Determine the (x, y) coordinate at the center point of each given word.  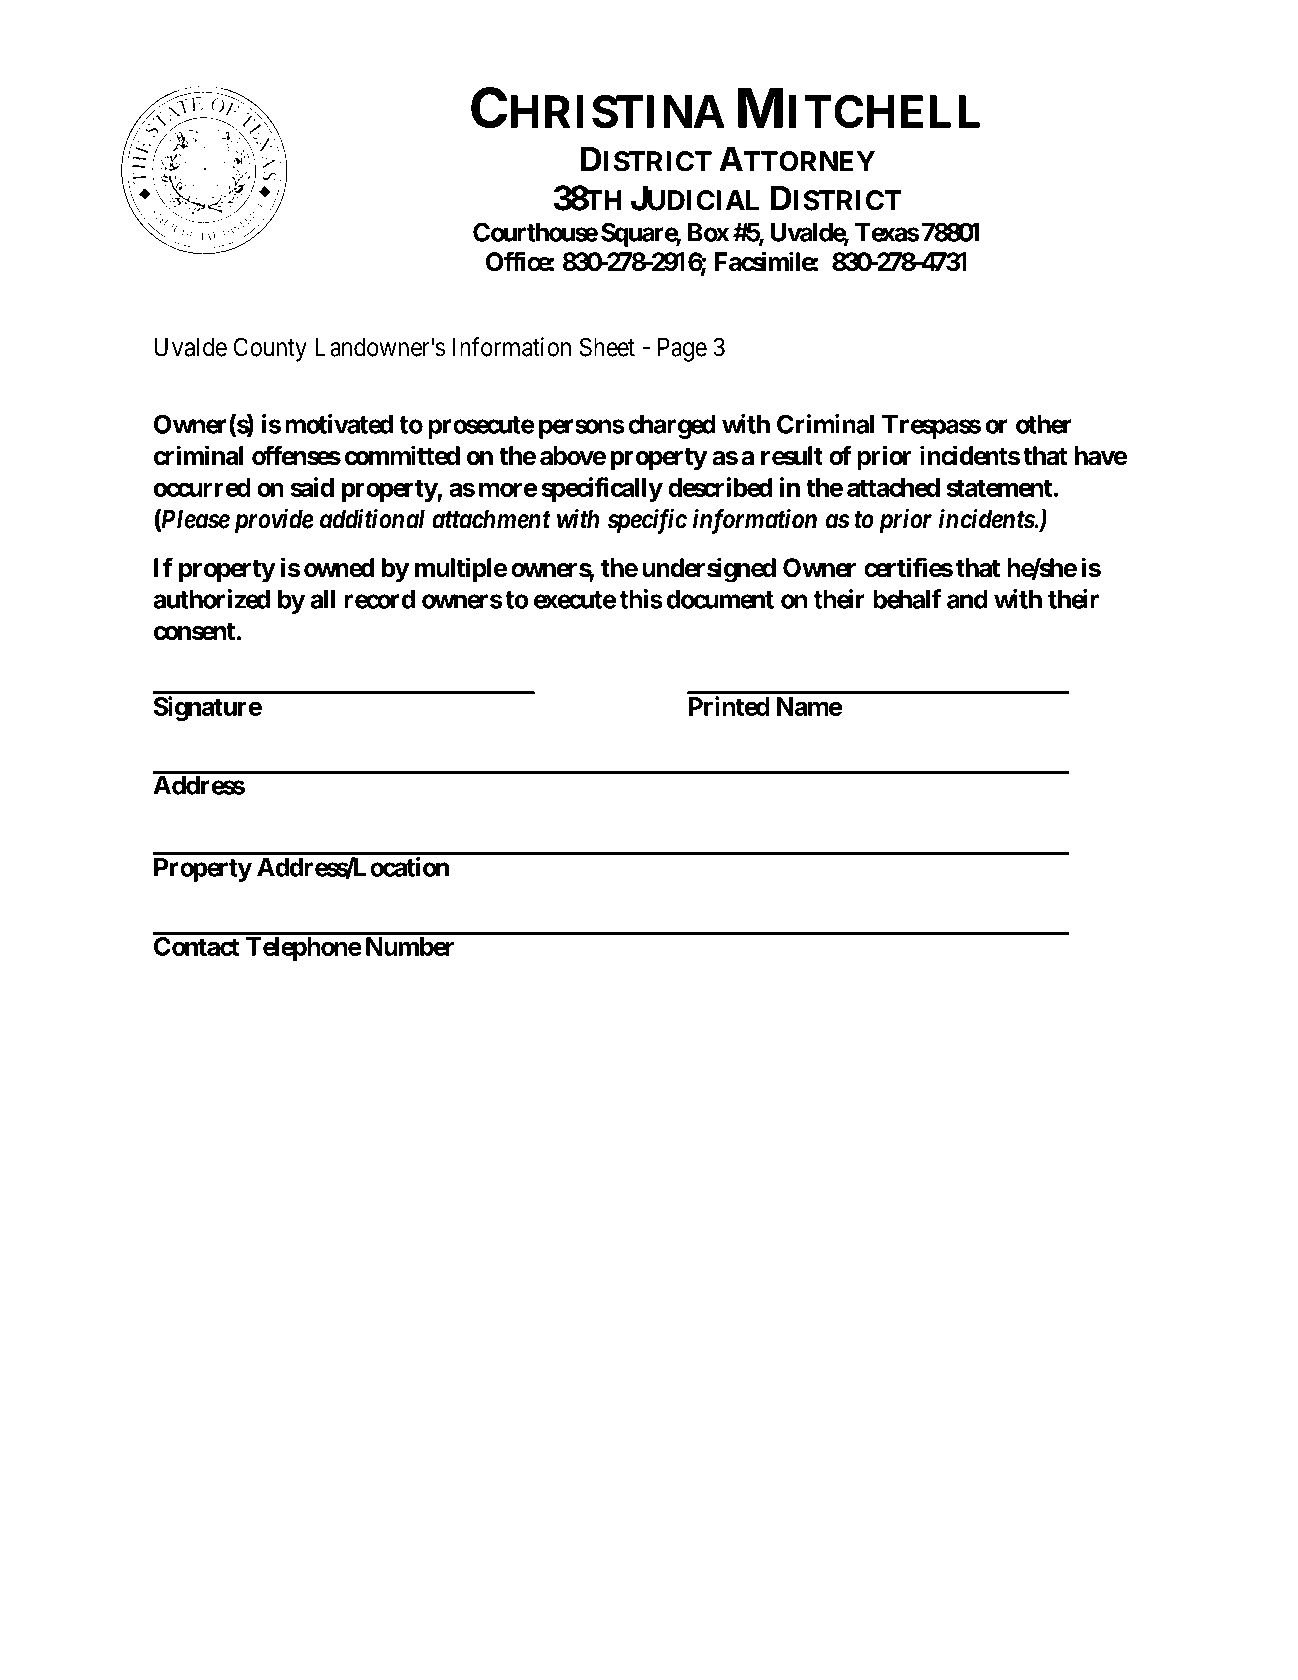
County (270, 349)
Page (682, 349)
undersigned (709, 570)
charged (672, 427)
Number (410, 946)
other (1044, 424)
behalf (907, 599)
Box (708, 232)
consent (194, 631)
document (720, 599)
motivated (339, 424)
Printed (729, 706)
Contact (197, 946)
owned (339, 568)
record (380, 599)
